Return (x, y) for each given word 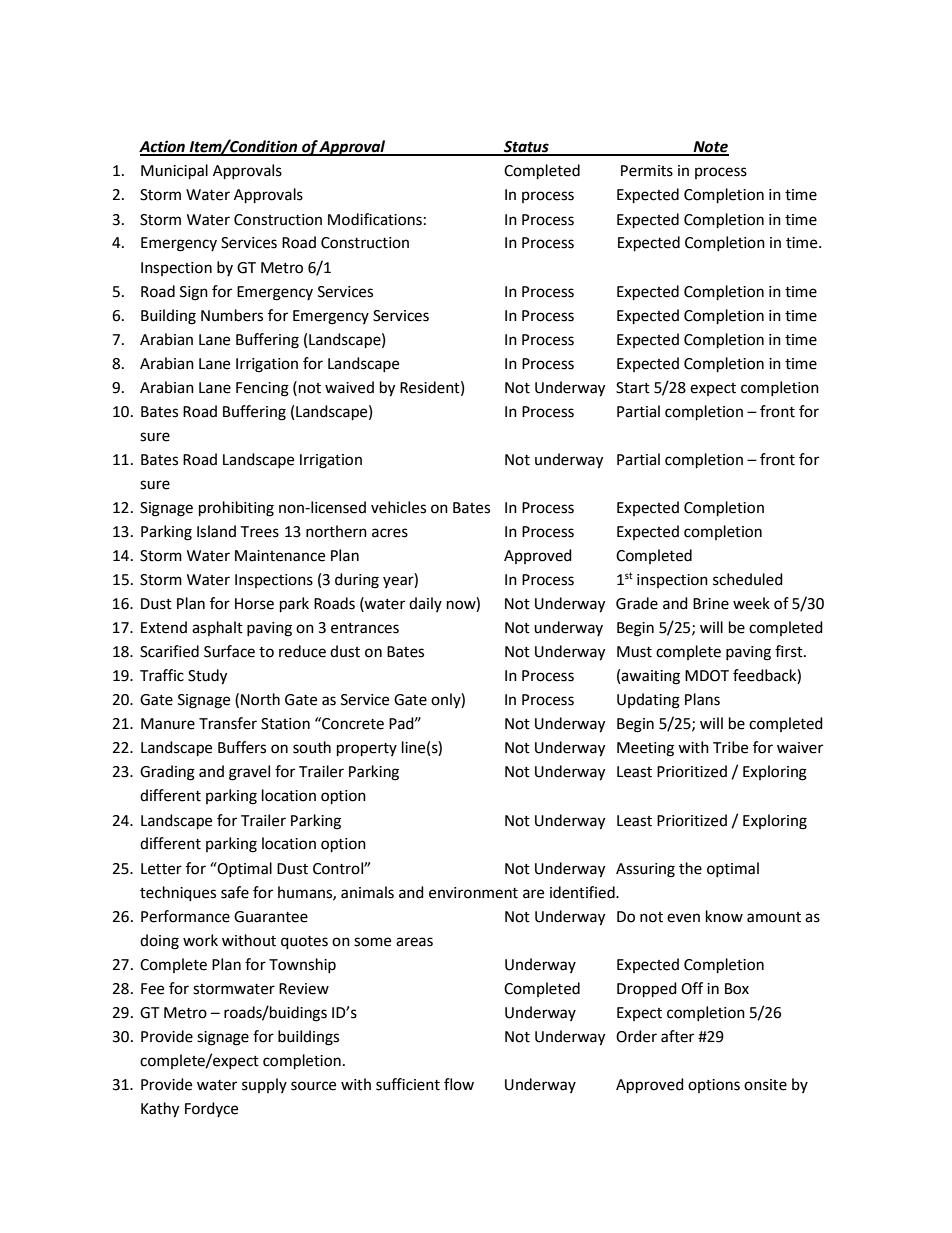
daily (425, 604)
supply (264, 1085)
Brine (711, 604)
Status (526, 148)
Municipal (174, 172)
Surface (229, 651)
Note (710, 148)
